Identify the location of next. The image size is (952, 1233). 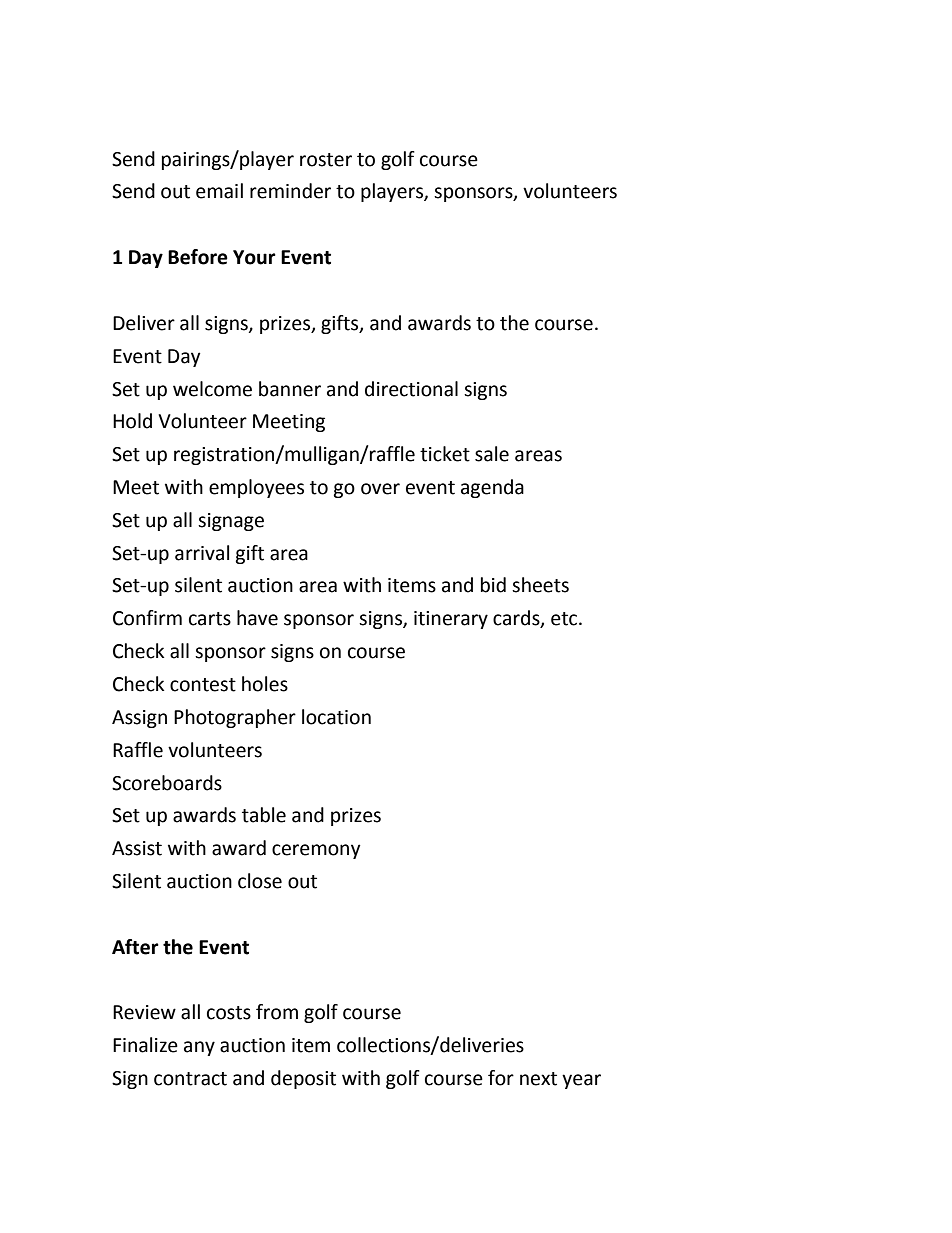
(538, 1079).
